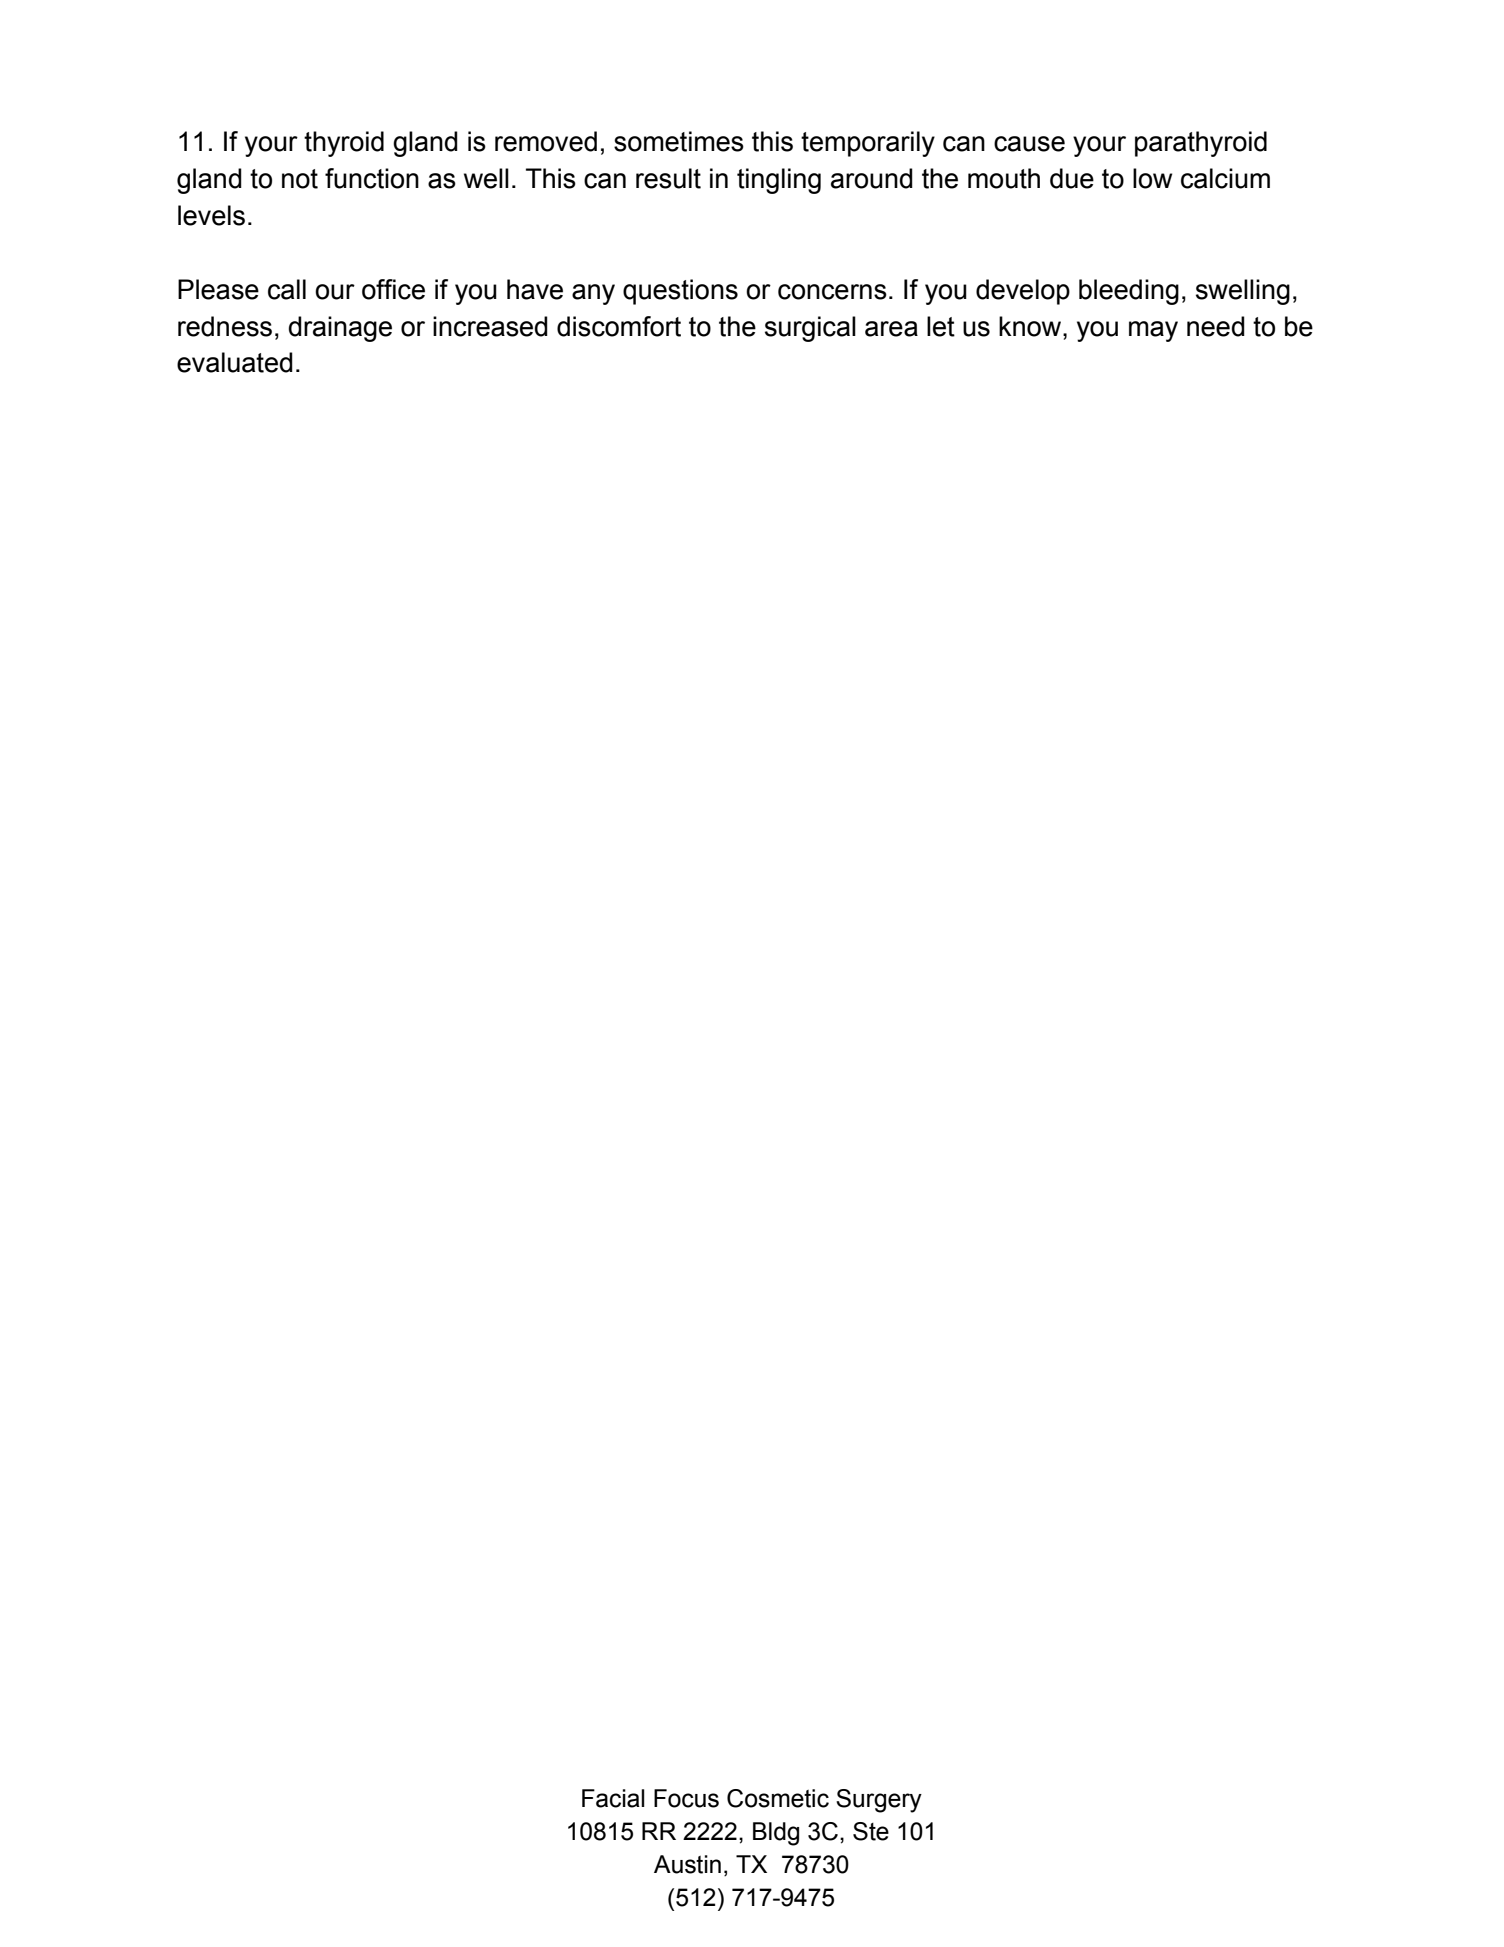 The image size is (1504, 1947). Describe the element at coordinates (300, 179) in the screenshot. I see `not` at that location.
